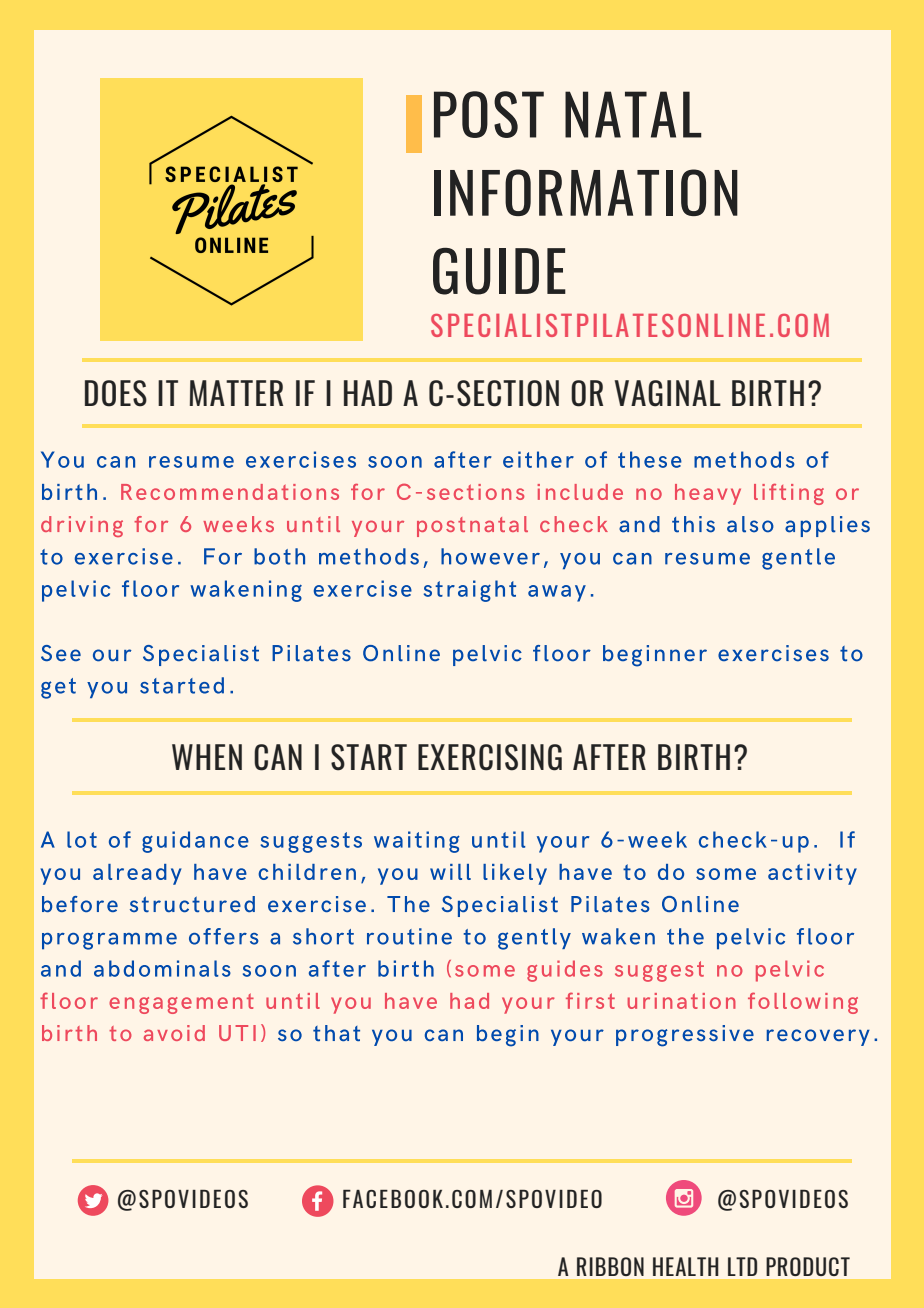 The width and height of the screenshot is (924, 1308). I want to click on will, so click(450, 872).
